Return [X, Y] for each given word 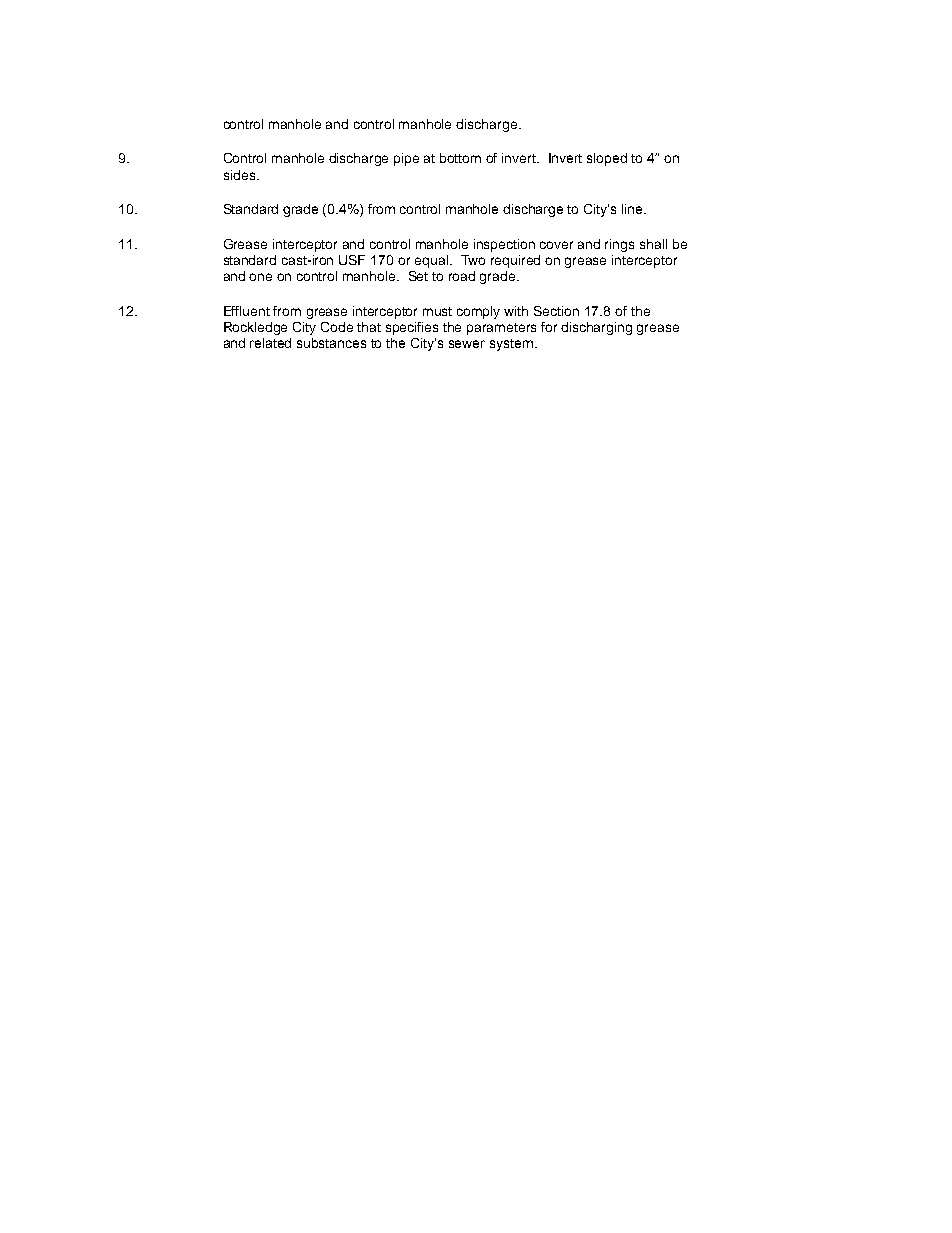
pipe [406, 159]
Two [473, 260]
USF [352, 260]
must [437, 311]
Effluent [247, 311]
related [270, 343]
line [633, 209]
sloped [607, 159]
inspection [504, 245]
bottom [460, 158]
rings [619, 245]
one [260, 277]
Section [556, 311]
